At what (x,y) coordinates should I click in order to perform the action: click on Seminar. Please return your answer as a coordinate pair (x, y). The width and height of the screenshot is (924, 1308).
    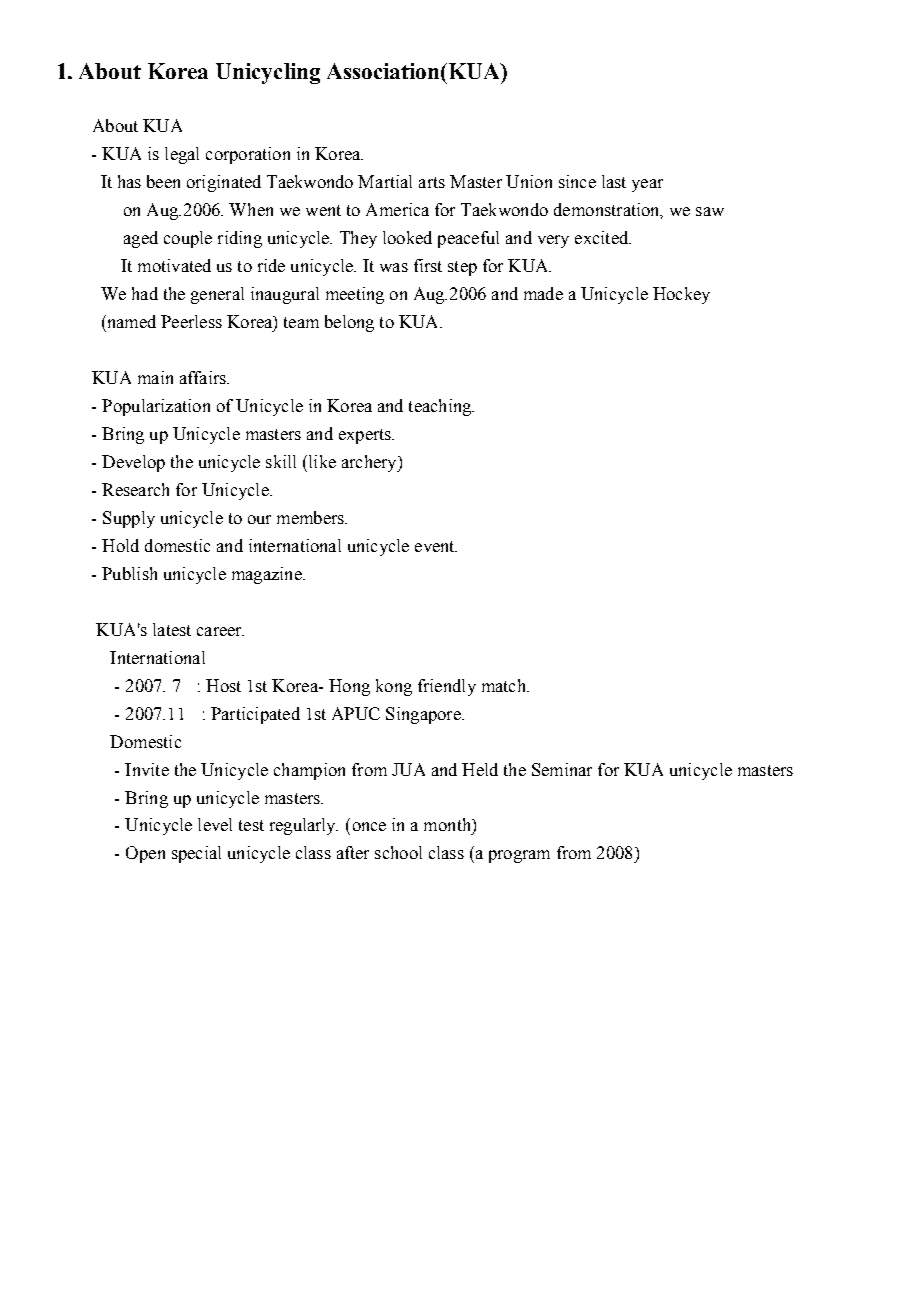
    Looking at the image, I should click on (562, 769).
